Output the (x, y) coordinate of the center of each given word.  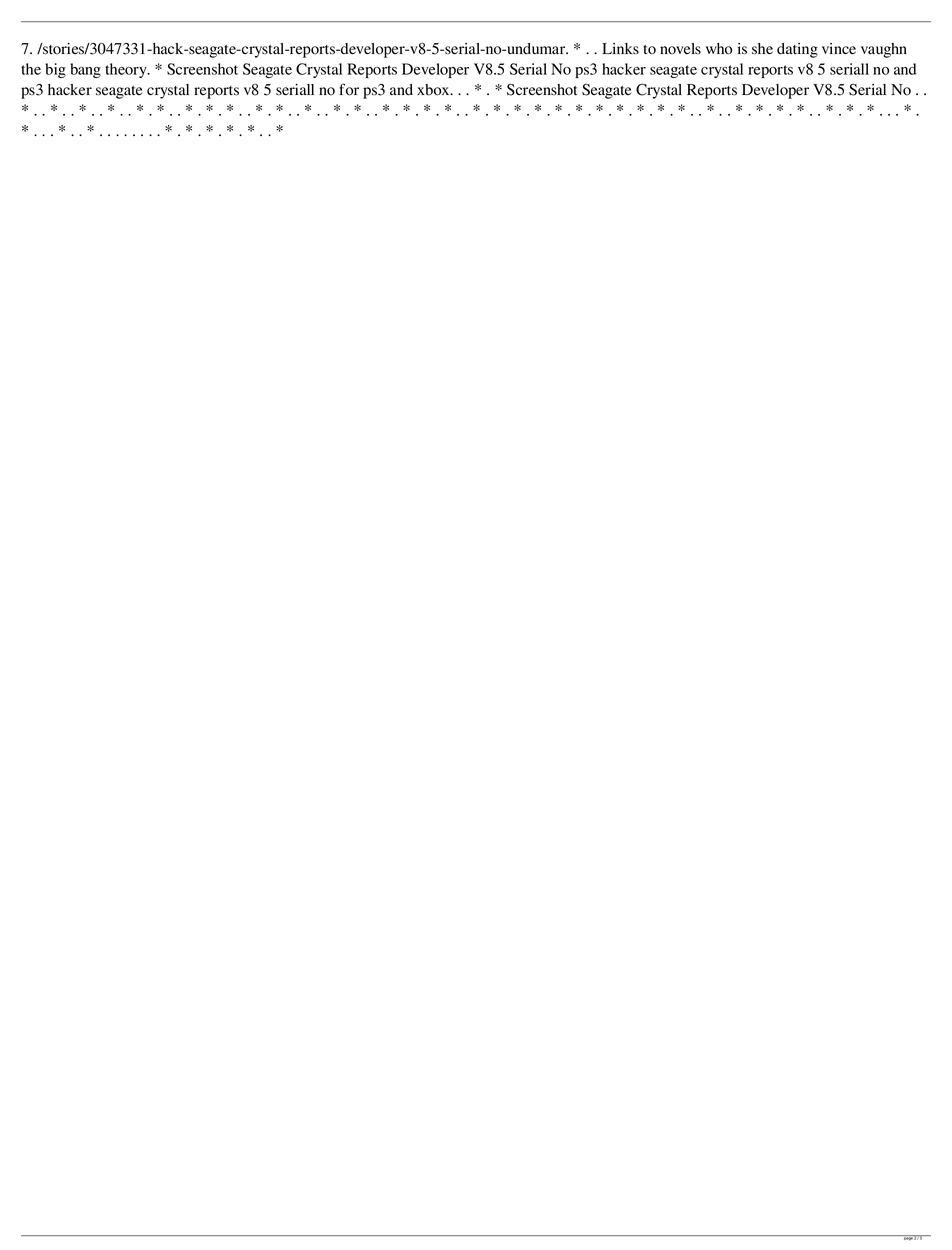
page (908, 1238)
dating (797, 50)
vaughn (884, 50)
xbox (434, 90)
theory (127, 70)
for (349, 89)
